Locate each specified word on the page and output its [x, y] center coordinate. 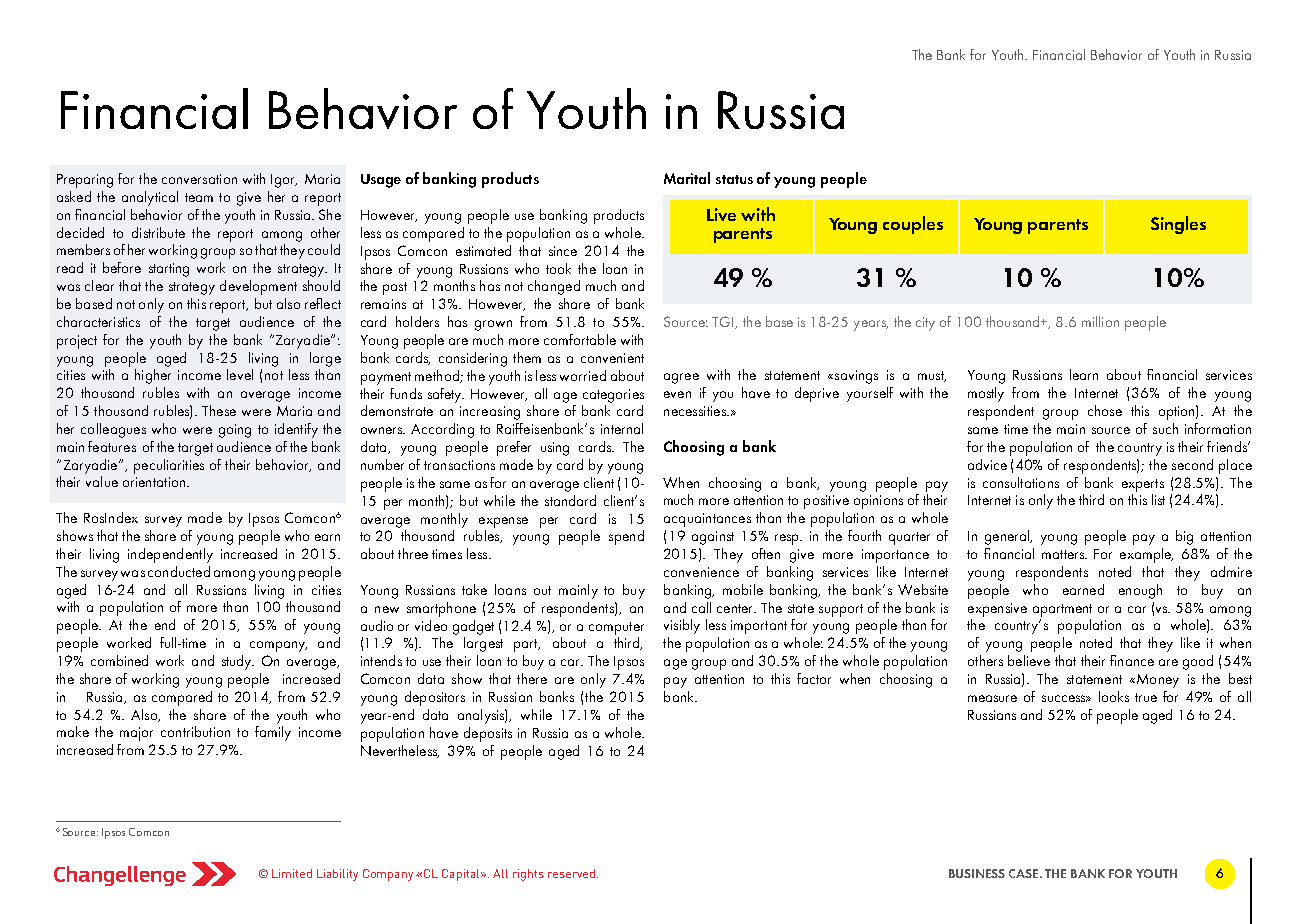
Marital [687, 178]
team [199, 197]
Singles [1178, 225]
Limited [292, 873]
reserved [571, 873]
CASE [1025, 873]
